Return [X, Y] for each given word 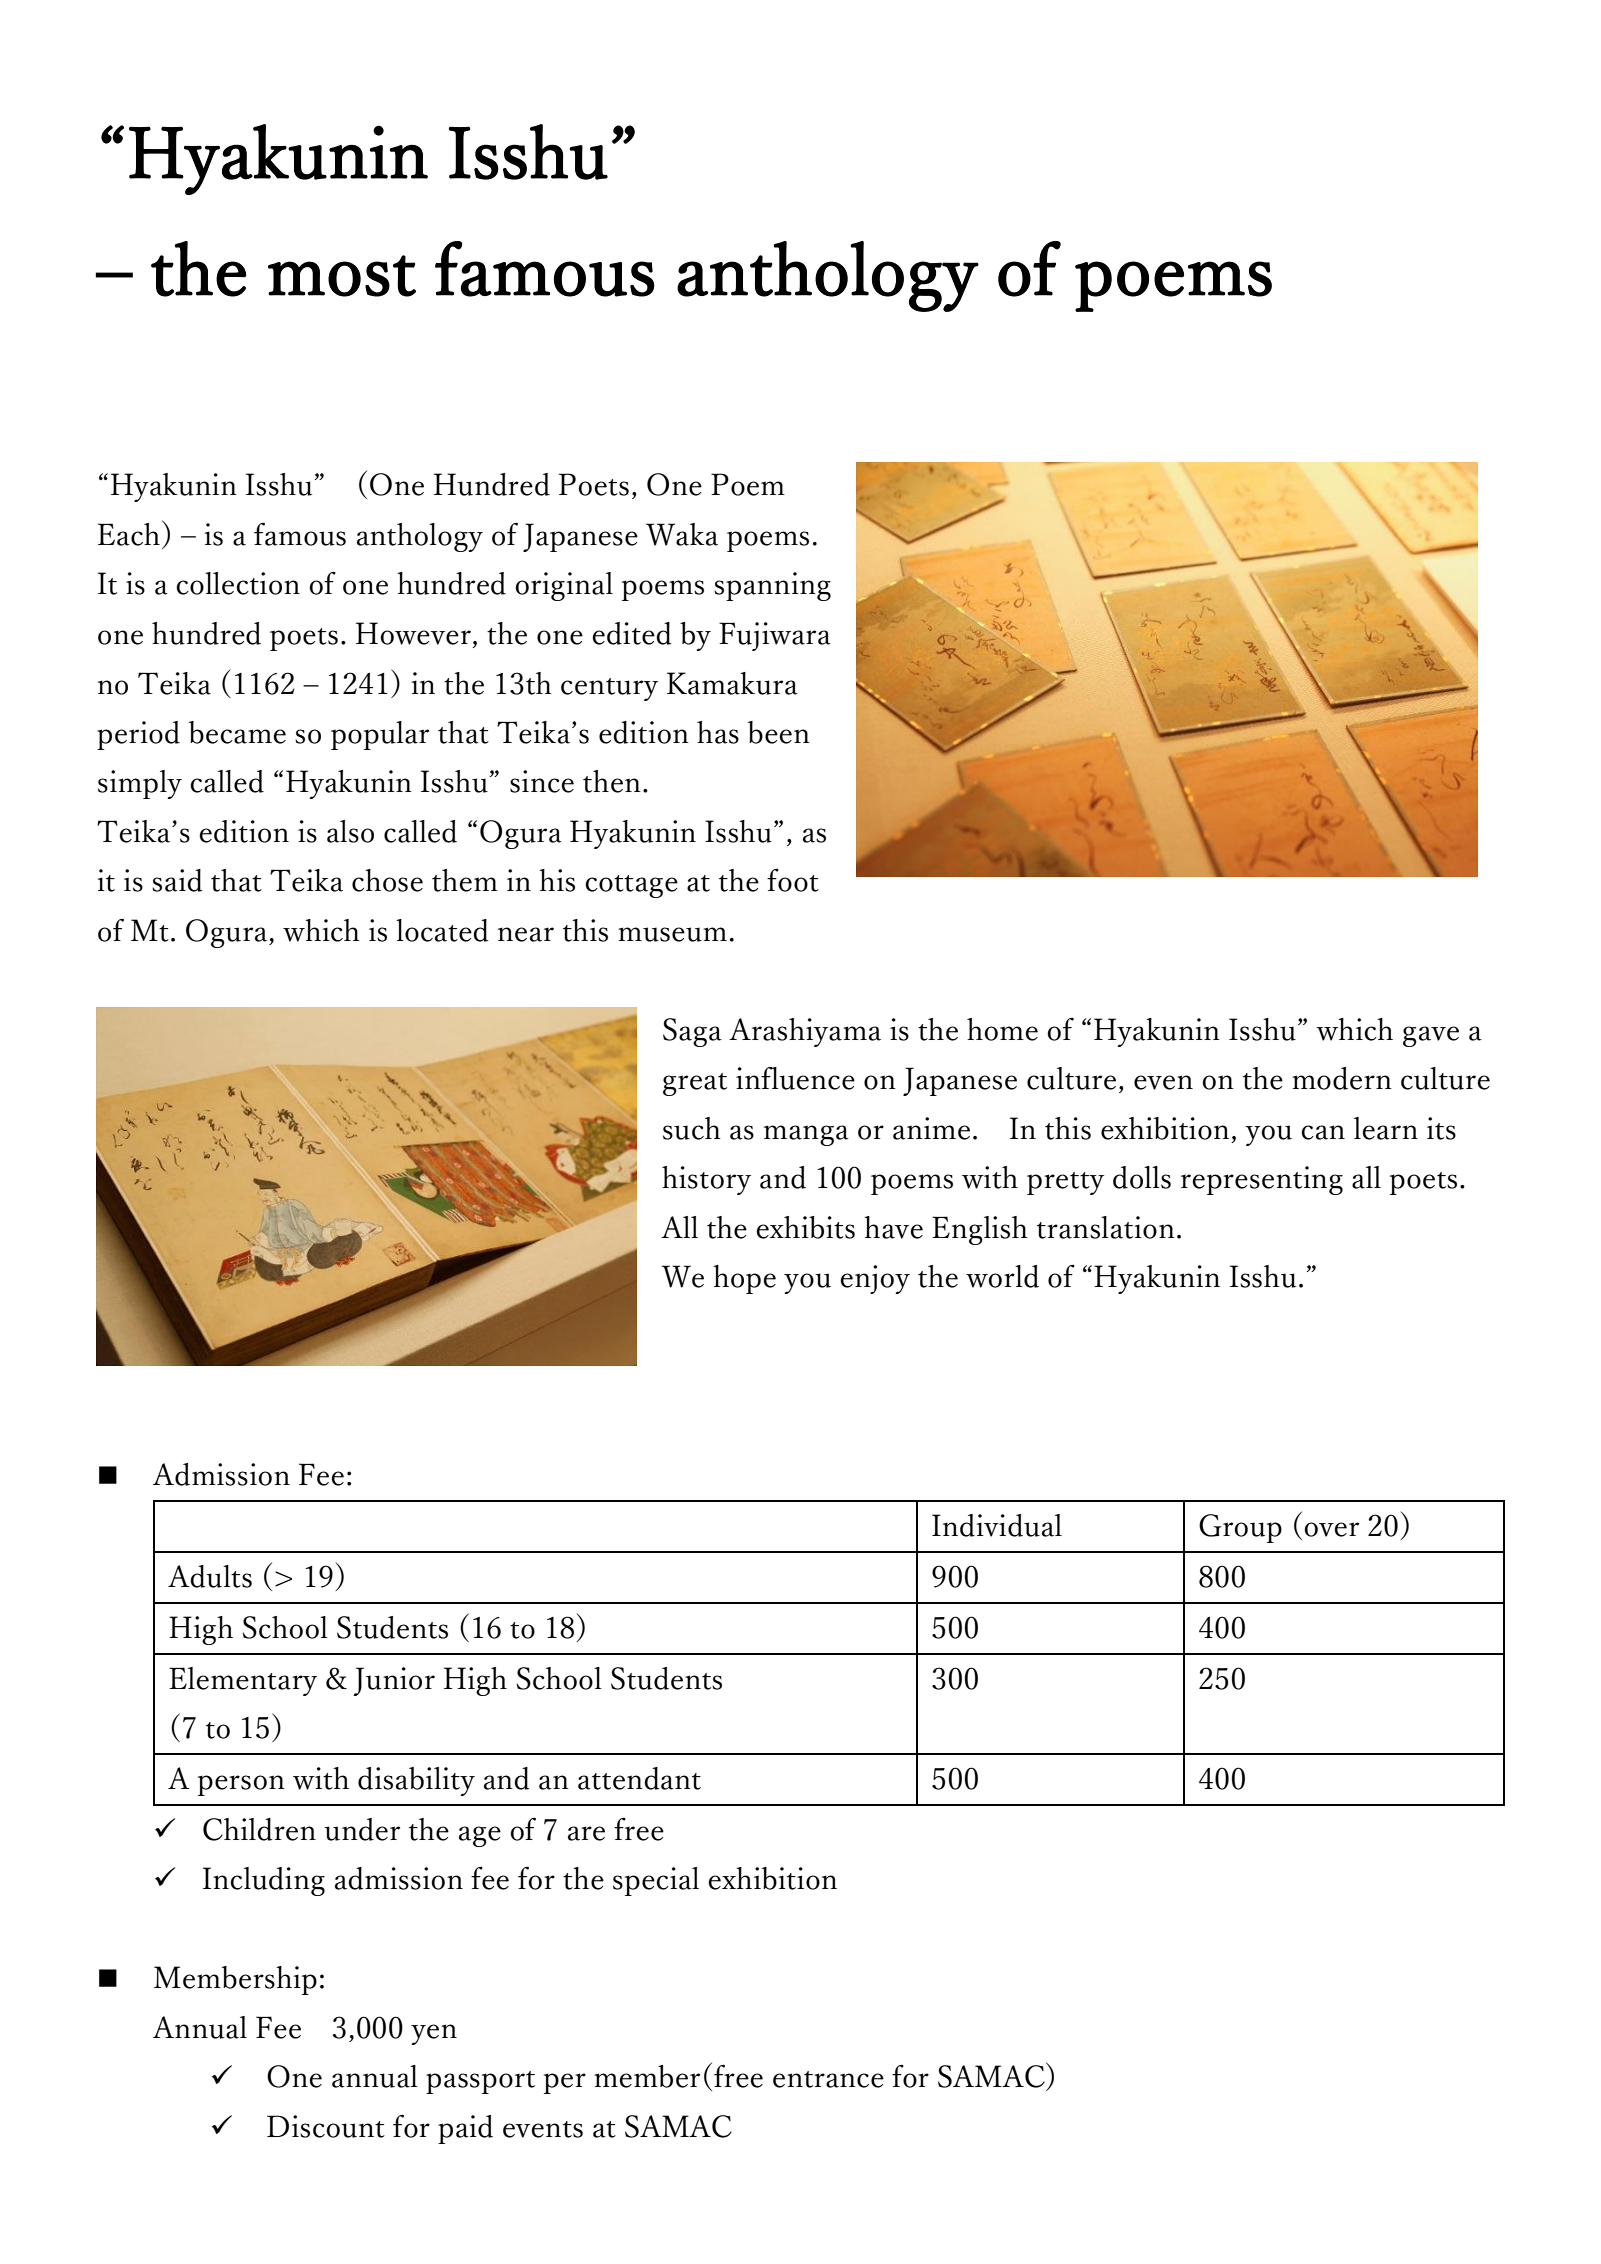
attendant [639, 1778]
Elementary [243, 1681]
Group [1240, 1528]
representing [1262, 1180]
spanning [772, 586]
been [779, 732]
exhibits [805, 1227]
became [237, 732]
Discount [326, 2126]
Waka [682, 534]
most [342, 276]
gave [1431, 1036]
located [442, 930]
